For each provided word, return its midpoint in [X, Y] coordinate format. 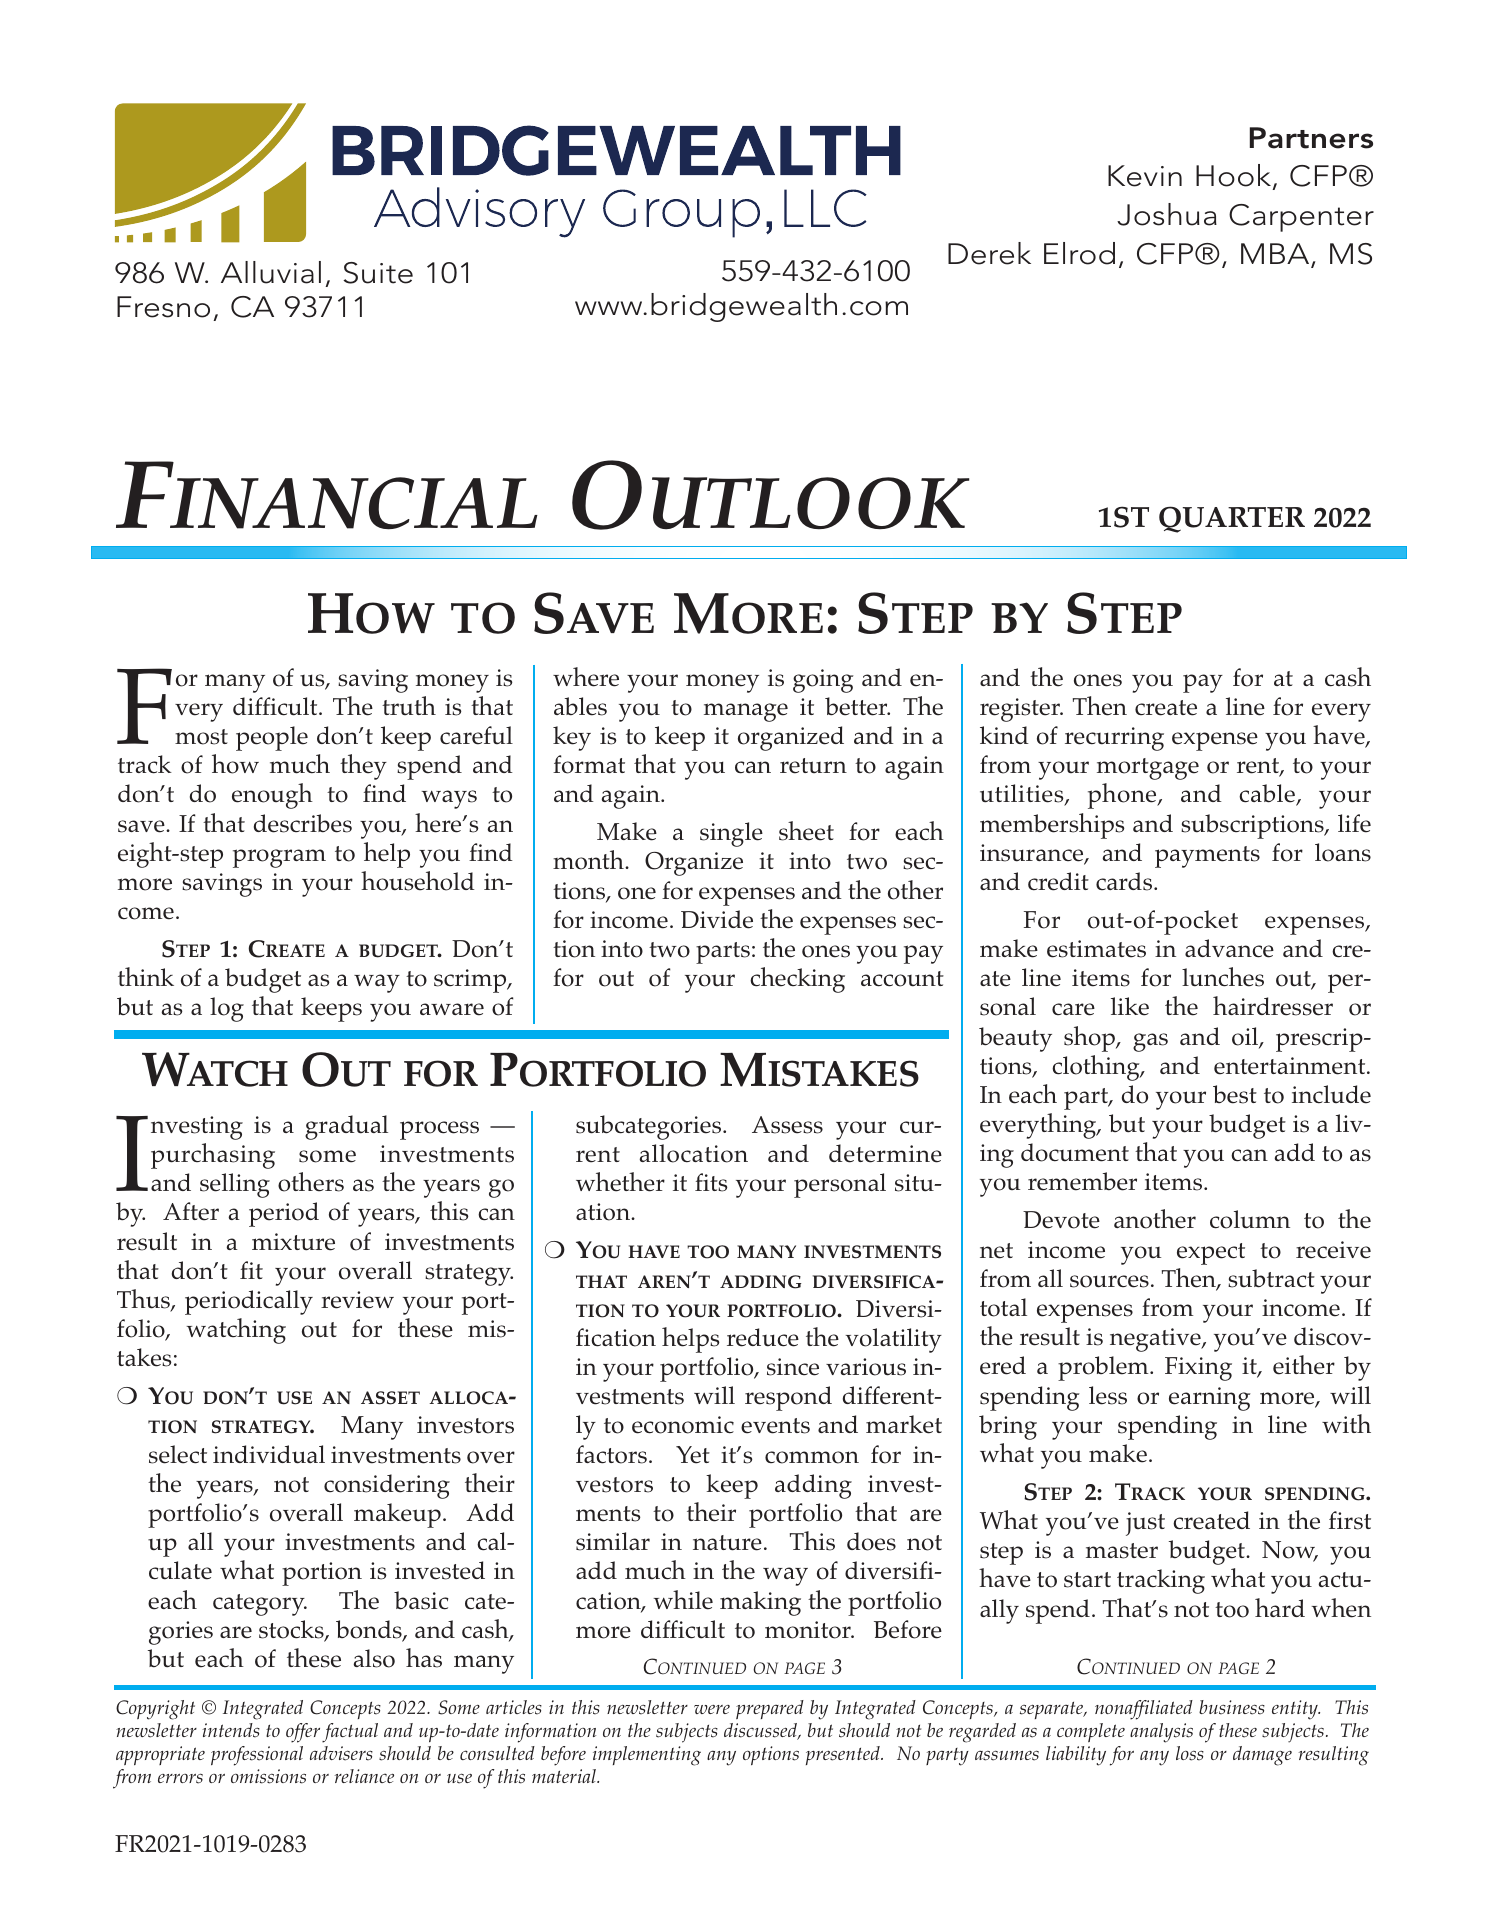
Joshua [1167, 214]
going [823, 681]
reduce [763, 1337]
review [357, 1300]
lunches [1223, 977]
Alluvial [271, 272]
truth [409, 705]
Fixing [1198, 1369]
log [227, 1009]
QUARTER [1232, 519]
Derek [989, 253]
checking [797, 980]
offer [303, 1733]
